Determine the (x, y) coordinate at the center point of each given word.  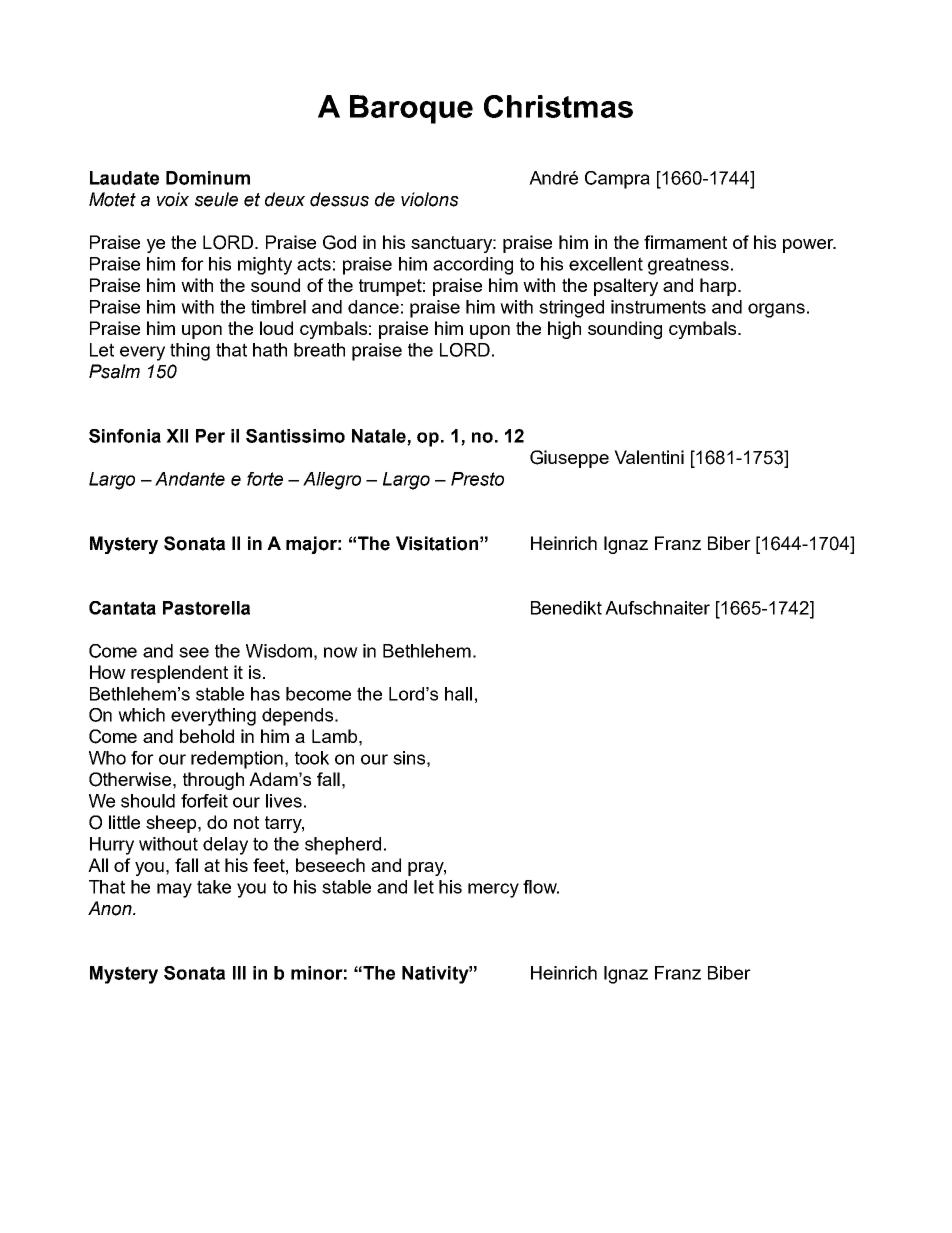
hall (458, 694)
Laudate (124, 178)
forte (265, 479)
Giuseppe (569, 459)
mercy (493, 890)
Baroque (411, 109)
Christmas (558, 106)
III (239, 973)
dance (373, 307)
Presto (477, 479)
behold (207, 736)
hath (270, 350)
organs (776, 310)
